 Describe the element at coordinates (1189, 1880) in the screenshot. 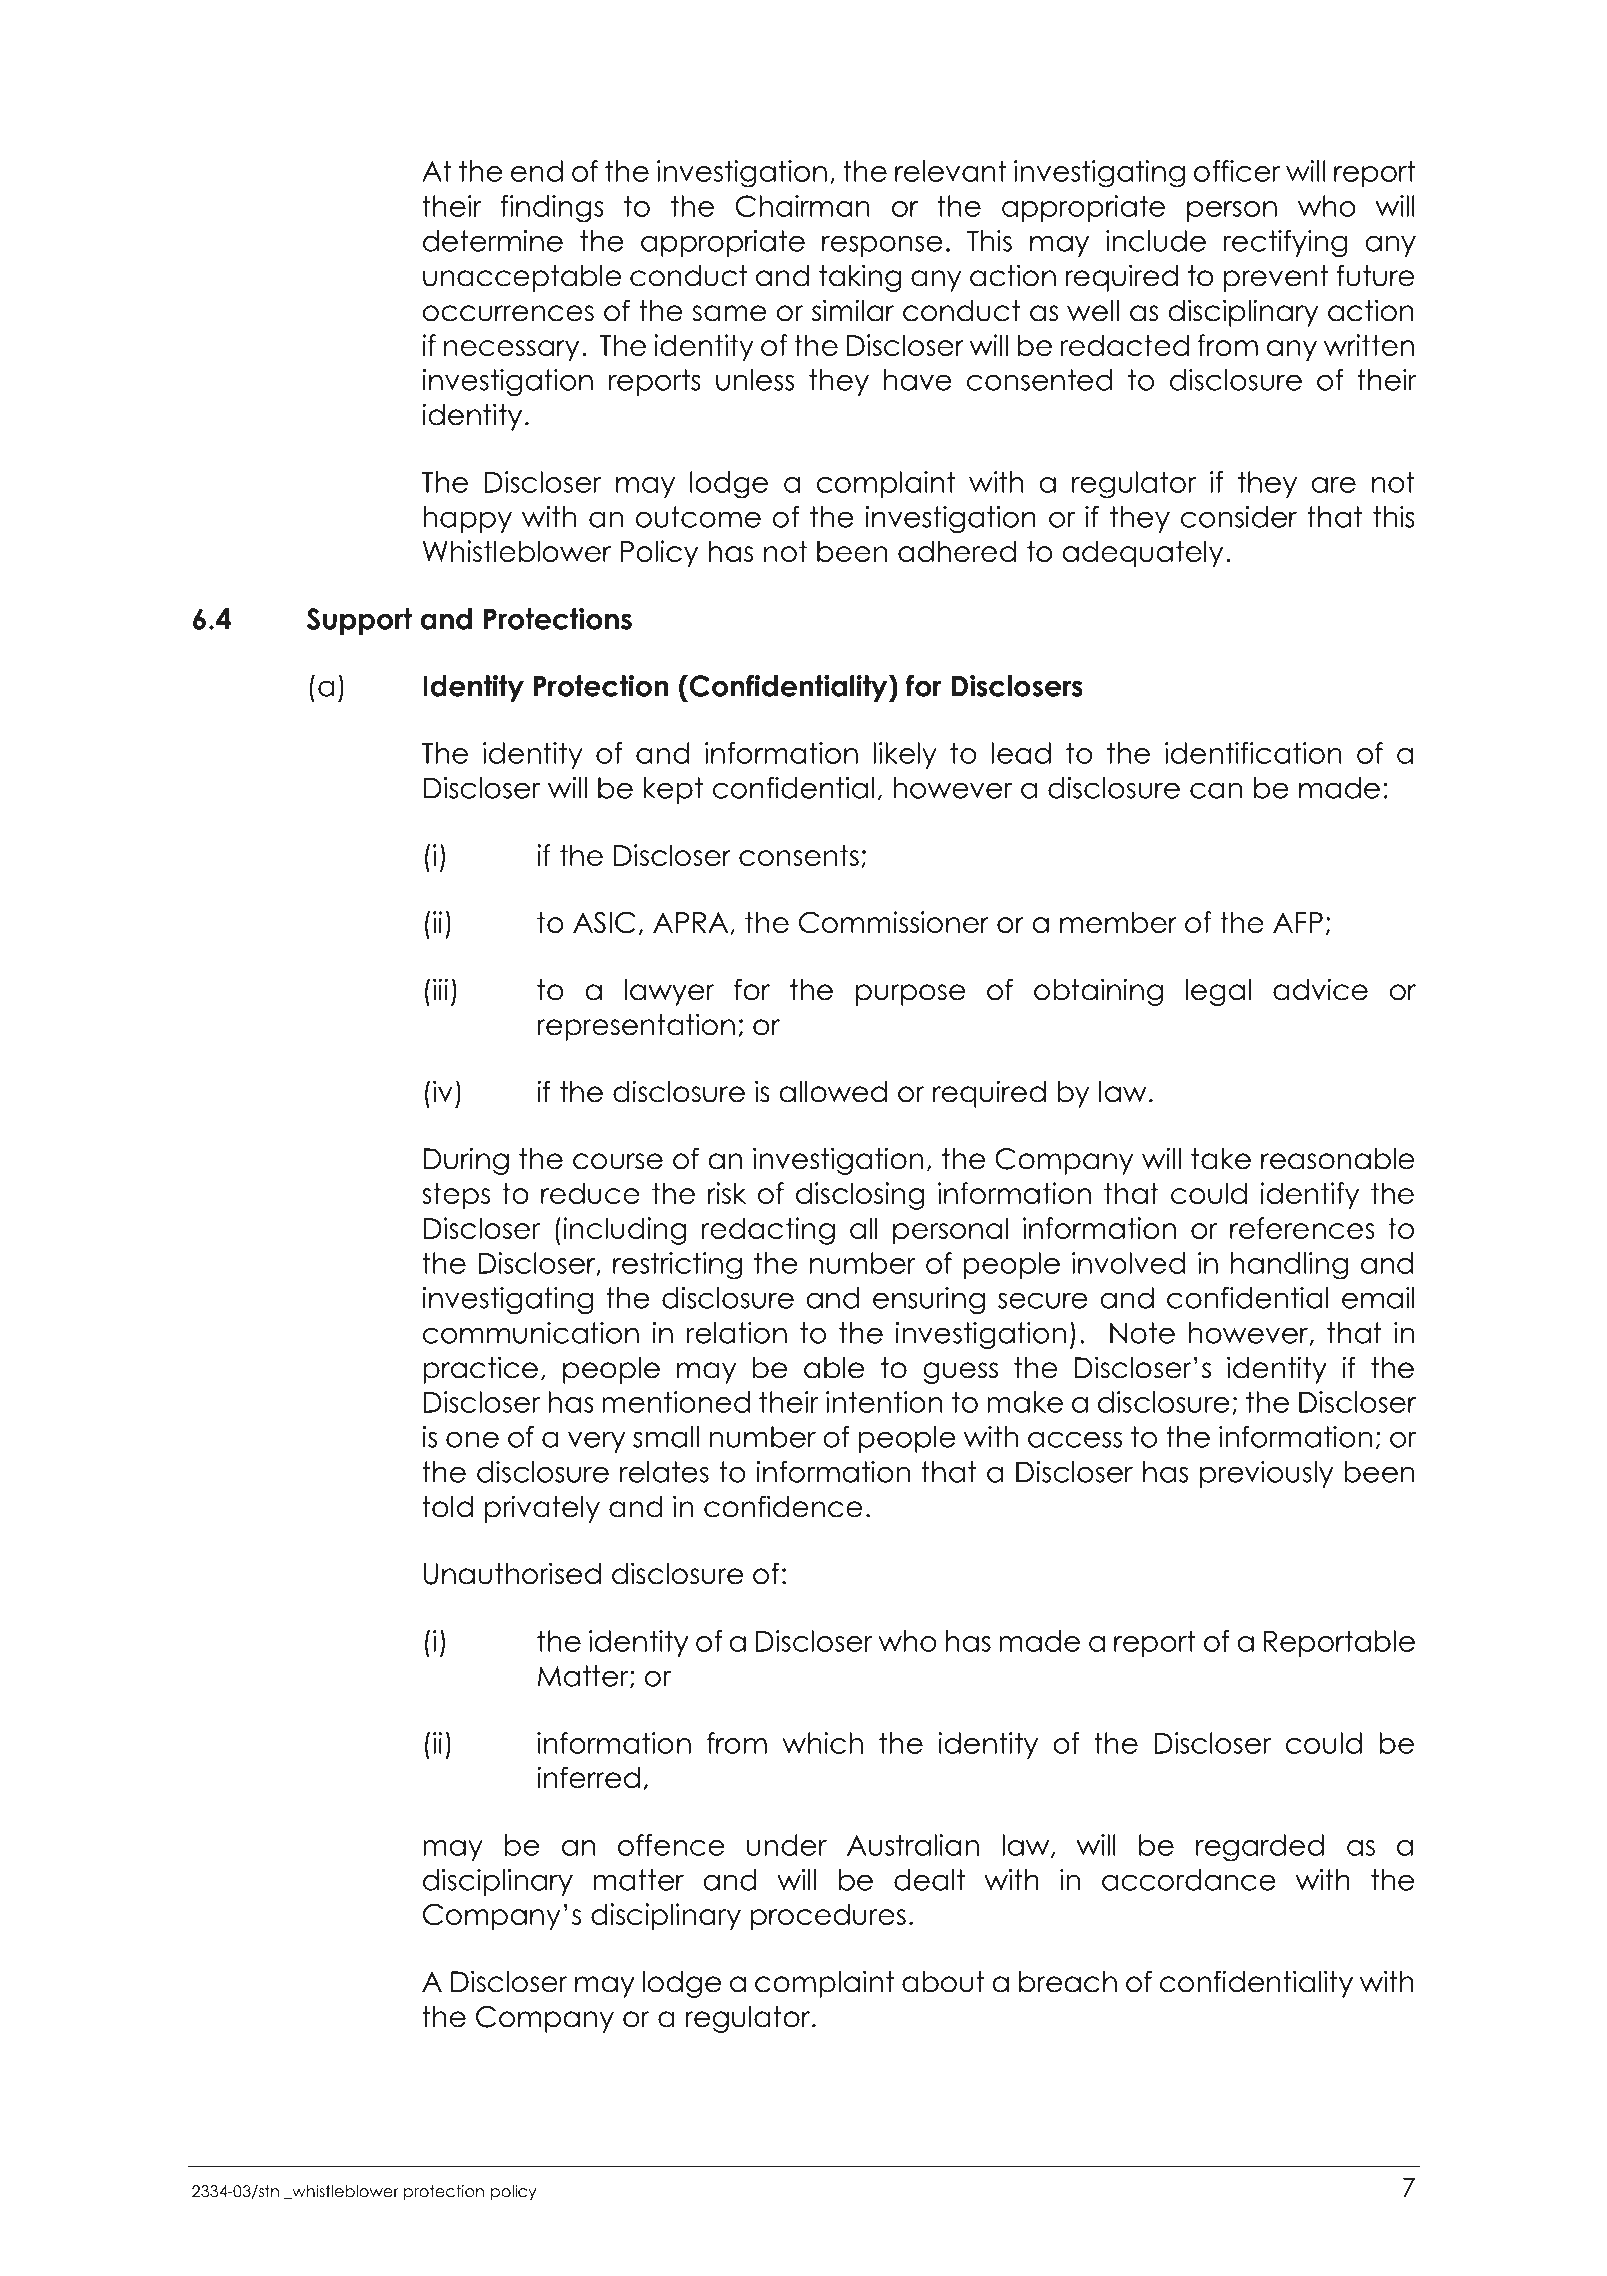

I see `accordance` at that location.
